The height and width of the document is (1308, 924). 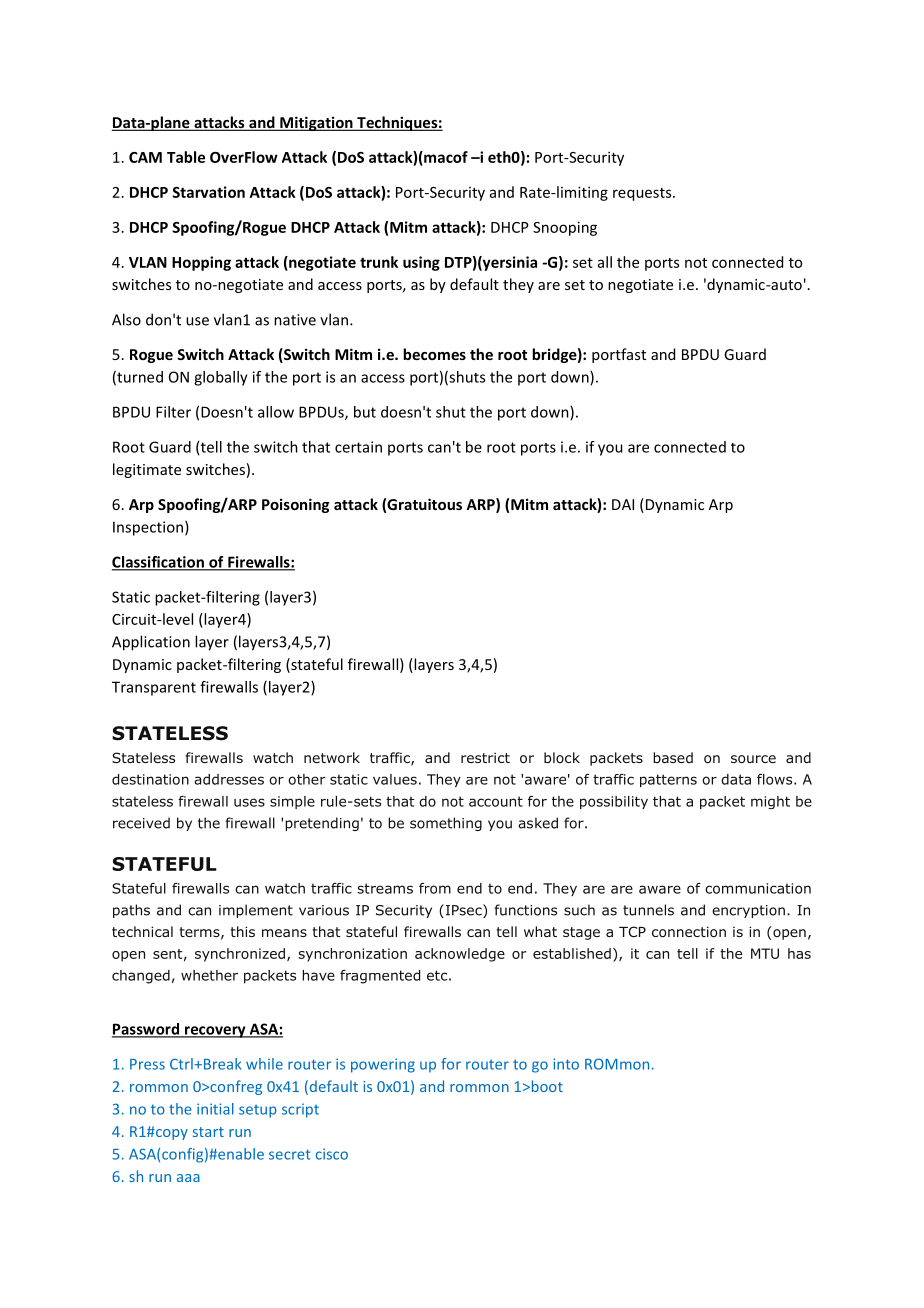 I want to click on source, so click(x=753, y=759).
